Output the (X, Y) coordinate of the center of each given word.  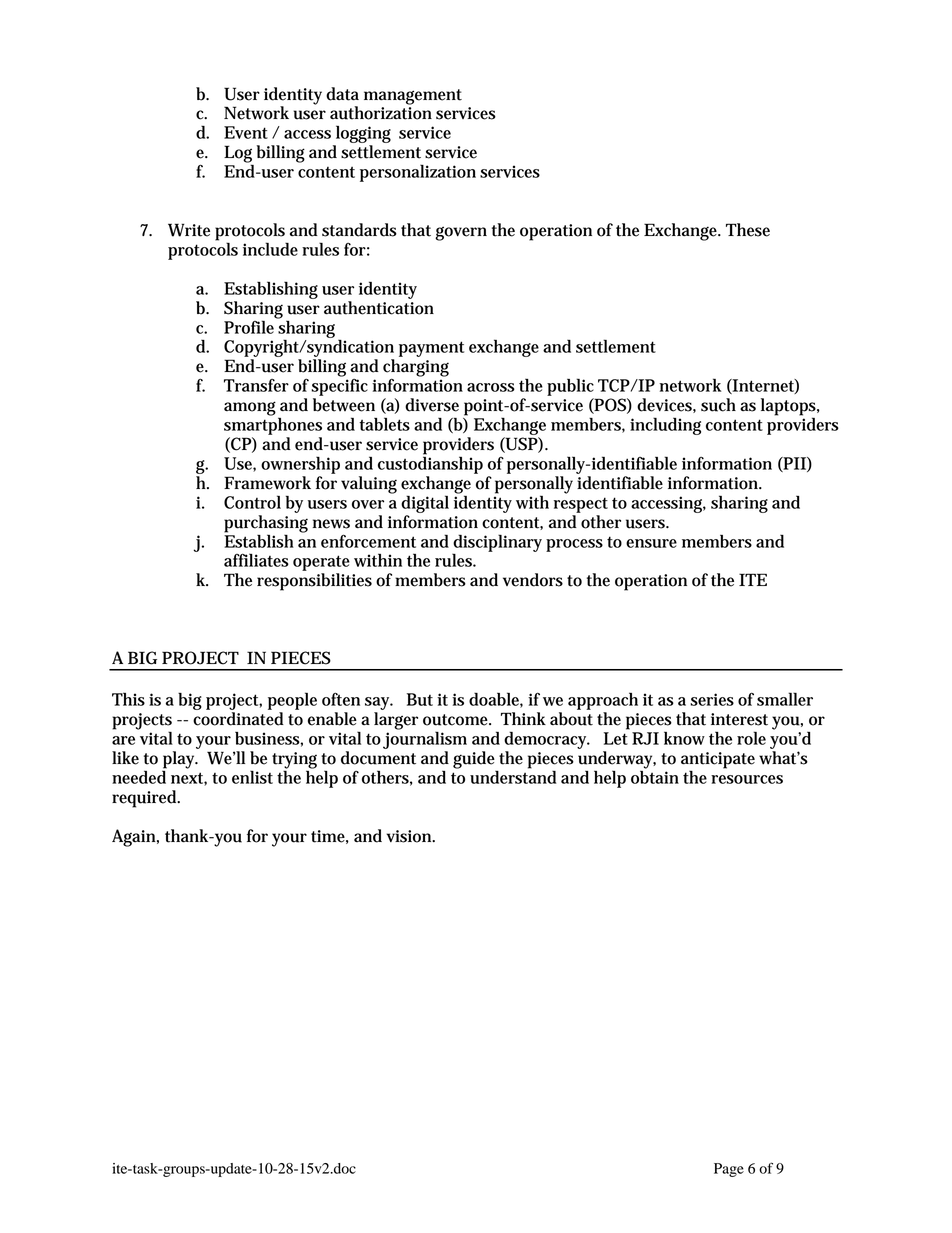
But (420, 699)
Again (135, 838)
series (712, 699)
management (413, 97)
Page (729, 1170)
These (748, 230)
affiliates (256, 560)
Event (246, 132)
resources (747, 779)
